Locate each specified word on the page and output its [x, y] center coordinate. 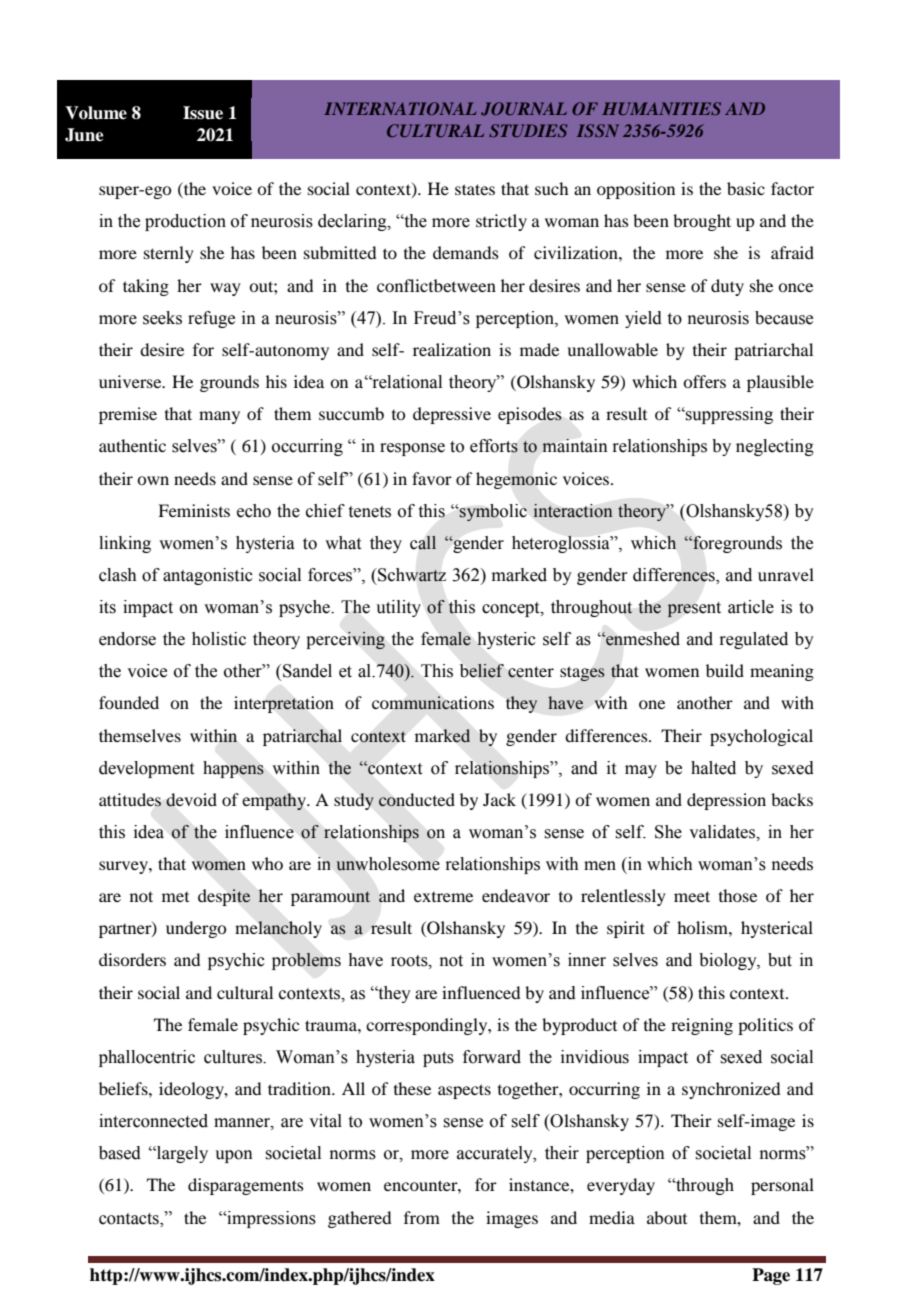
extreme [443, 897]
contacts [130, 1219]
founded [129, 702]
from [422, 1217]
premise [128, 415]
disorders [132, 959]
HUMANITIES [661, 108]
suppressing [728, 415]
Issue [203, 113]
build [725, 670]
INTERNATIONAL [400, 108]
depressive [452, 415]
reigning [702, 1026]
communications [433, 703]
